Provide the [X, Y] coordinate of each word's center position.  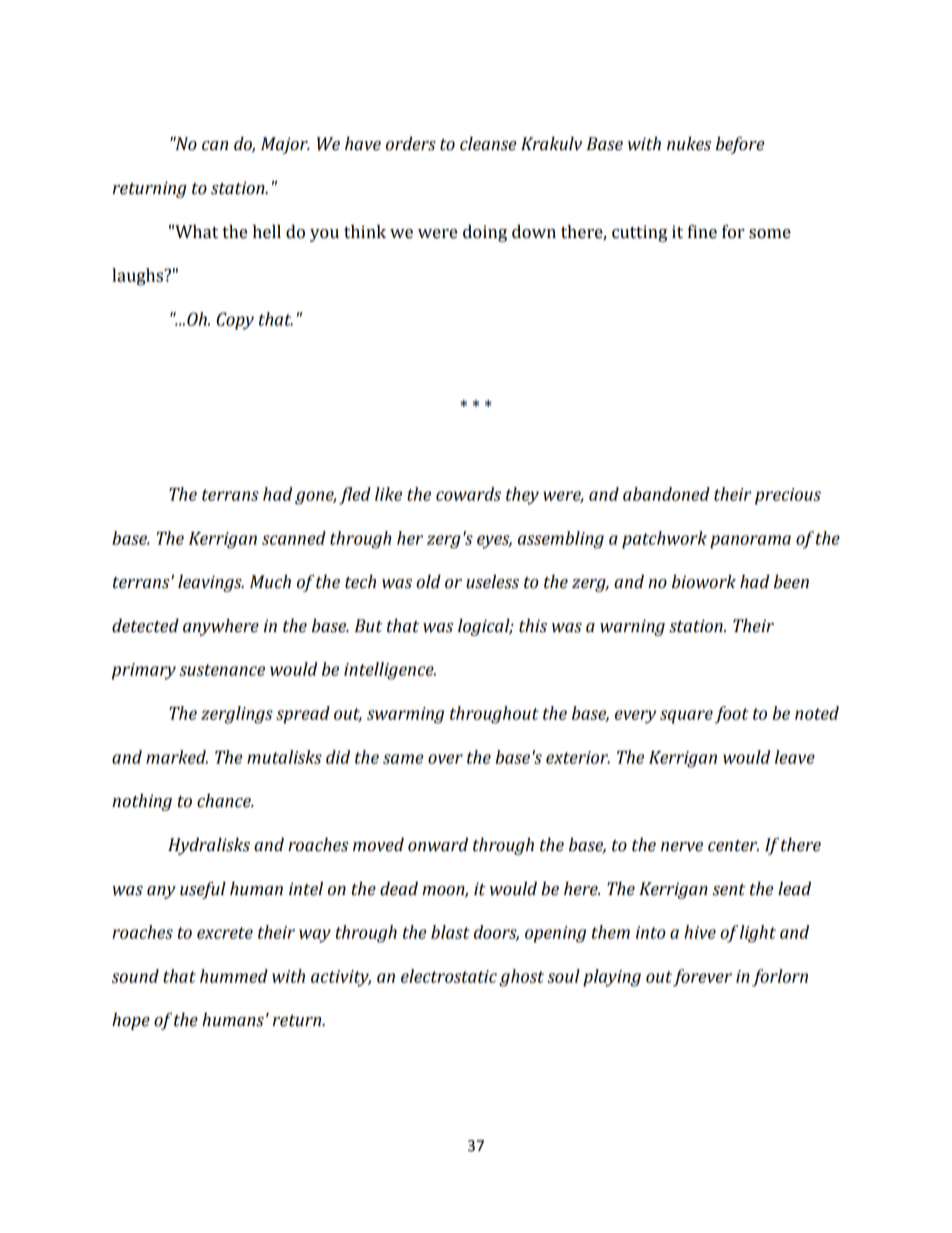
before [740, 145]
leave [795, 757]
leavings [211, 583]
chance [225, 801]
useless [492, 582]
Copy [235, 321]
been [791, 582]
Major [285, 145]
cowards [468, 494]
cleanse [488, 144]
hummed [234, 976]
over [445, 759]
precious [788, 496]
